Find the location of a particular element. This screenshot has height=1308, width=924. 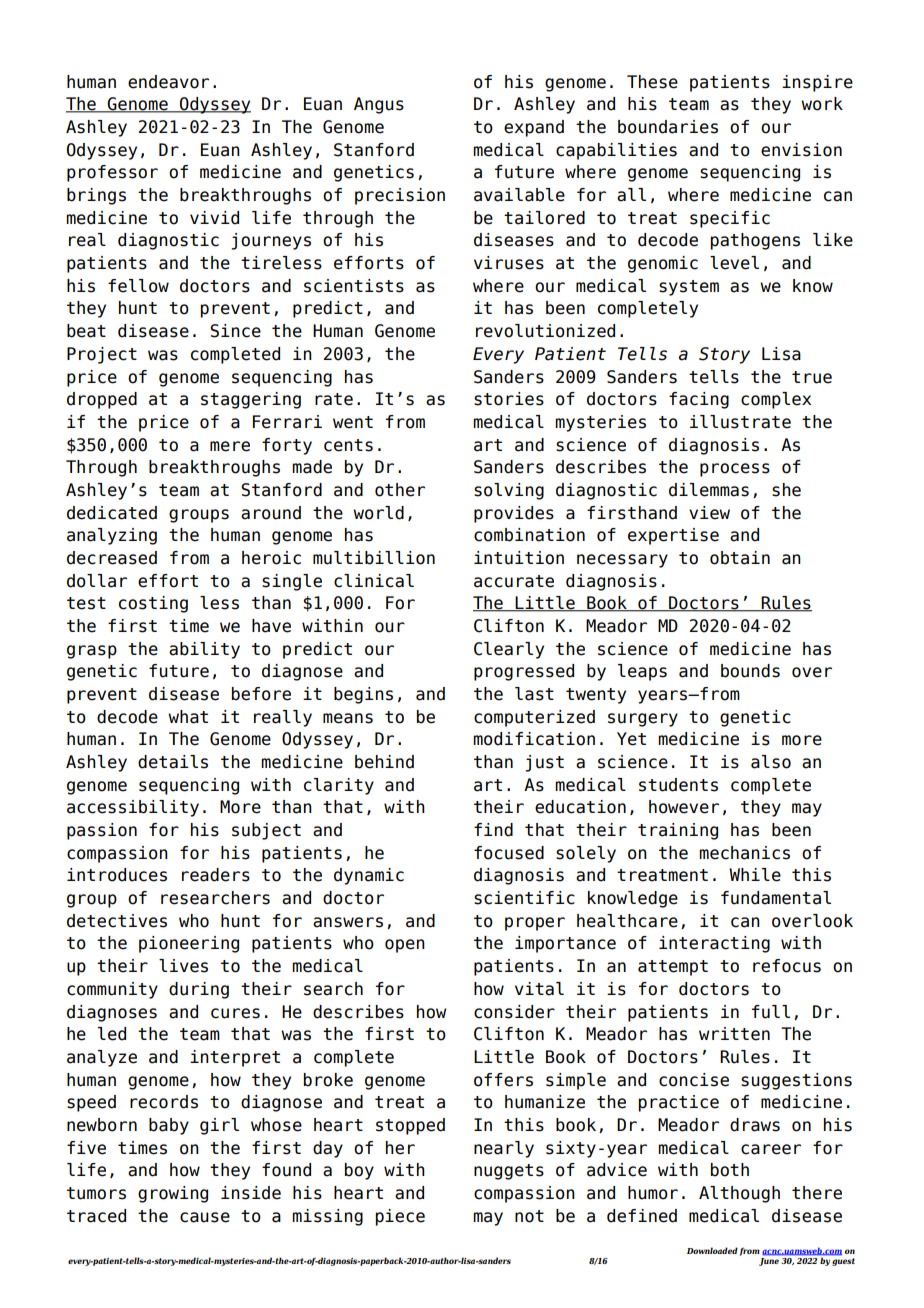

cause is located at coordinates (205, 1217).
